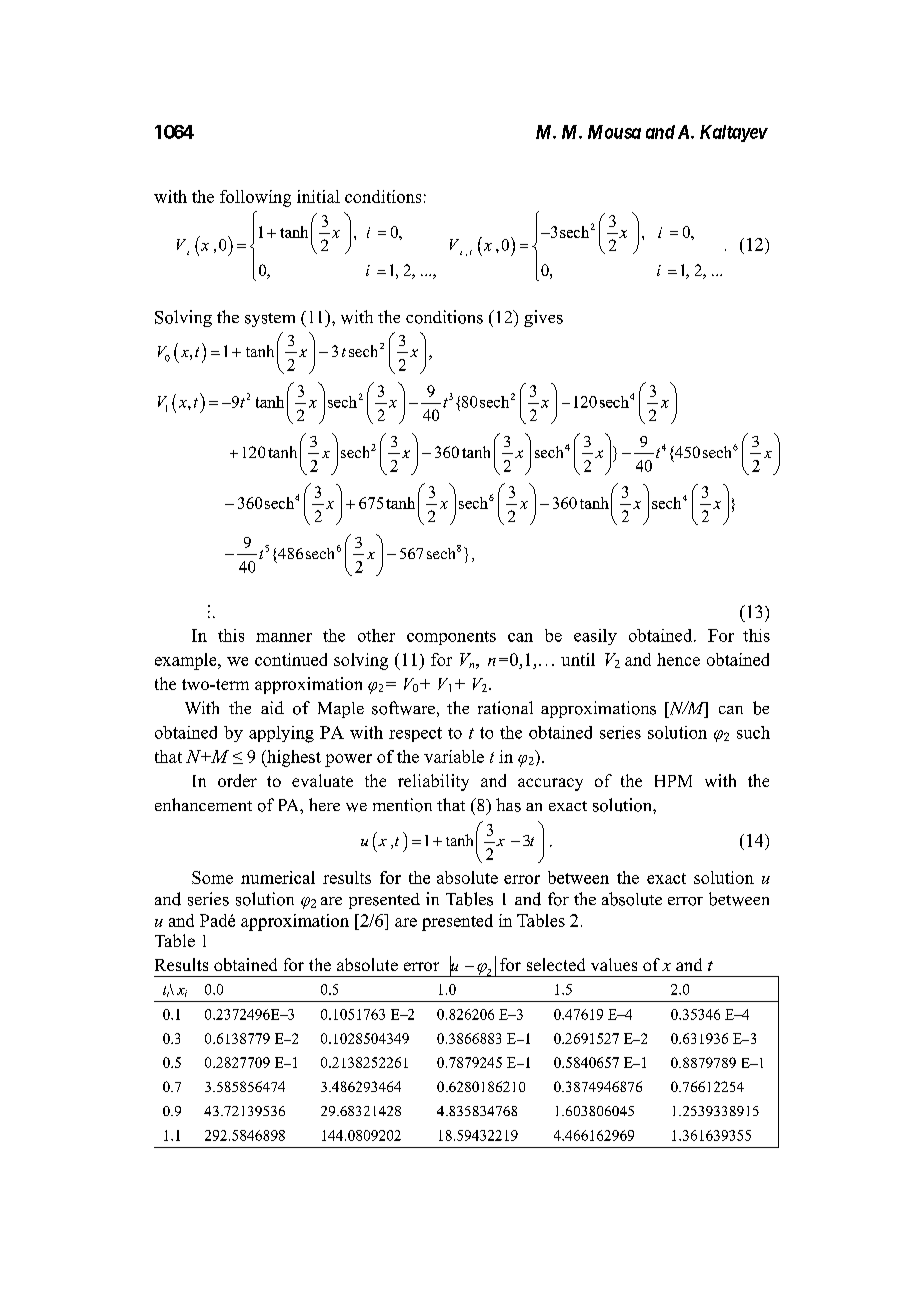  I want to click on manner, so click(284, 637).
